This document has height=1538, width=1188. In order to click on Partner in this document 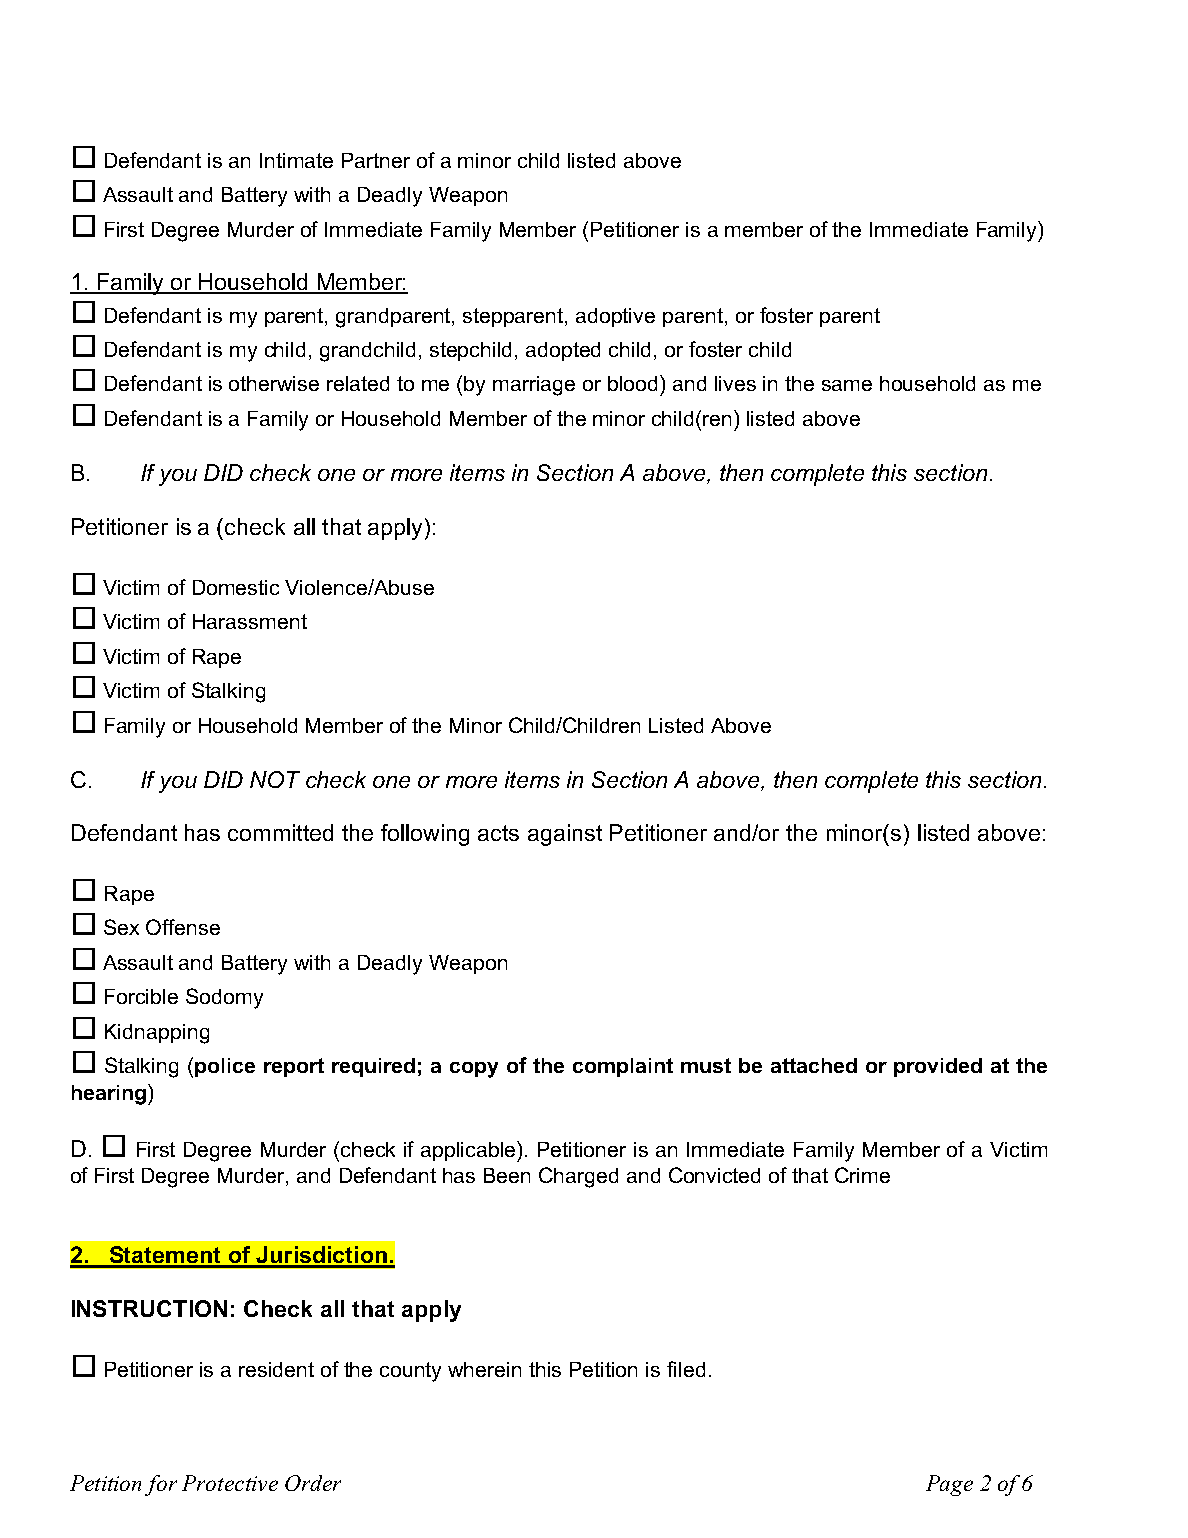, I will do `click(376, 160)`.
